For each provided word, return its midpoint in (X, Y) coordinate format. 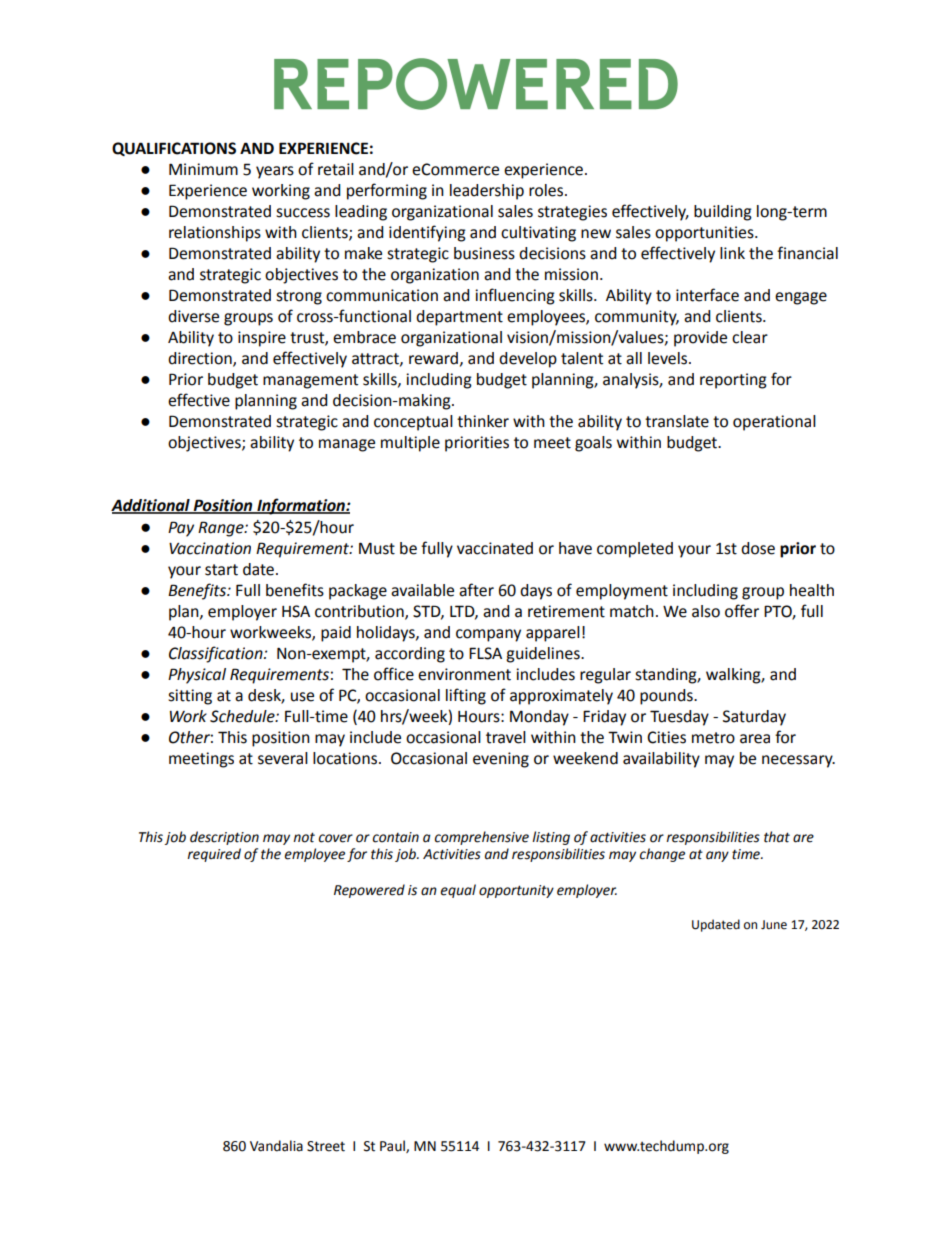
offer (742, 611)
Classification (217, 654)
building (723, 213)
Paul (393, 1146)
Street (326, 1146)
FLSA (485, 653)
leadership (487, 192)
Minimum (203, 169)
